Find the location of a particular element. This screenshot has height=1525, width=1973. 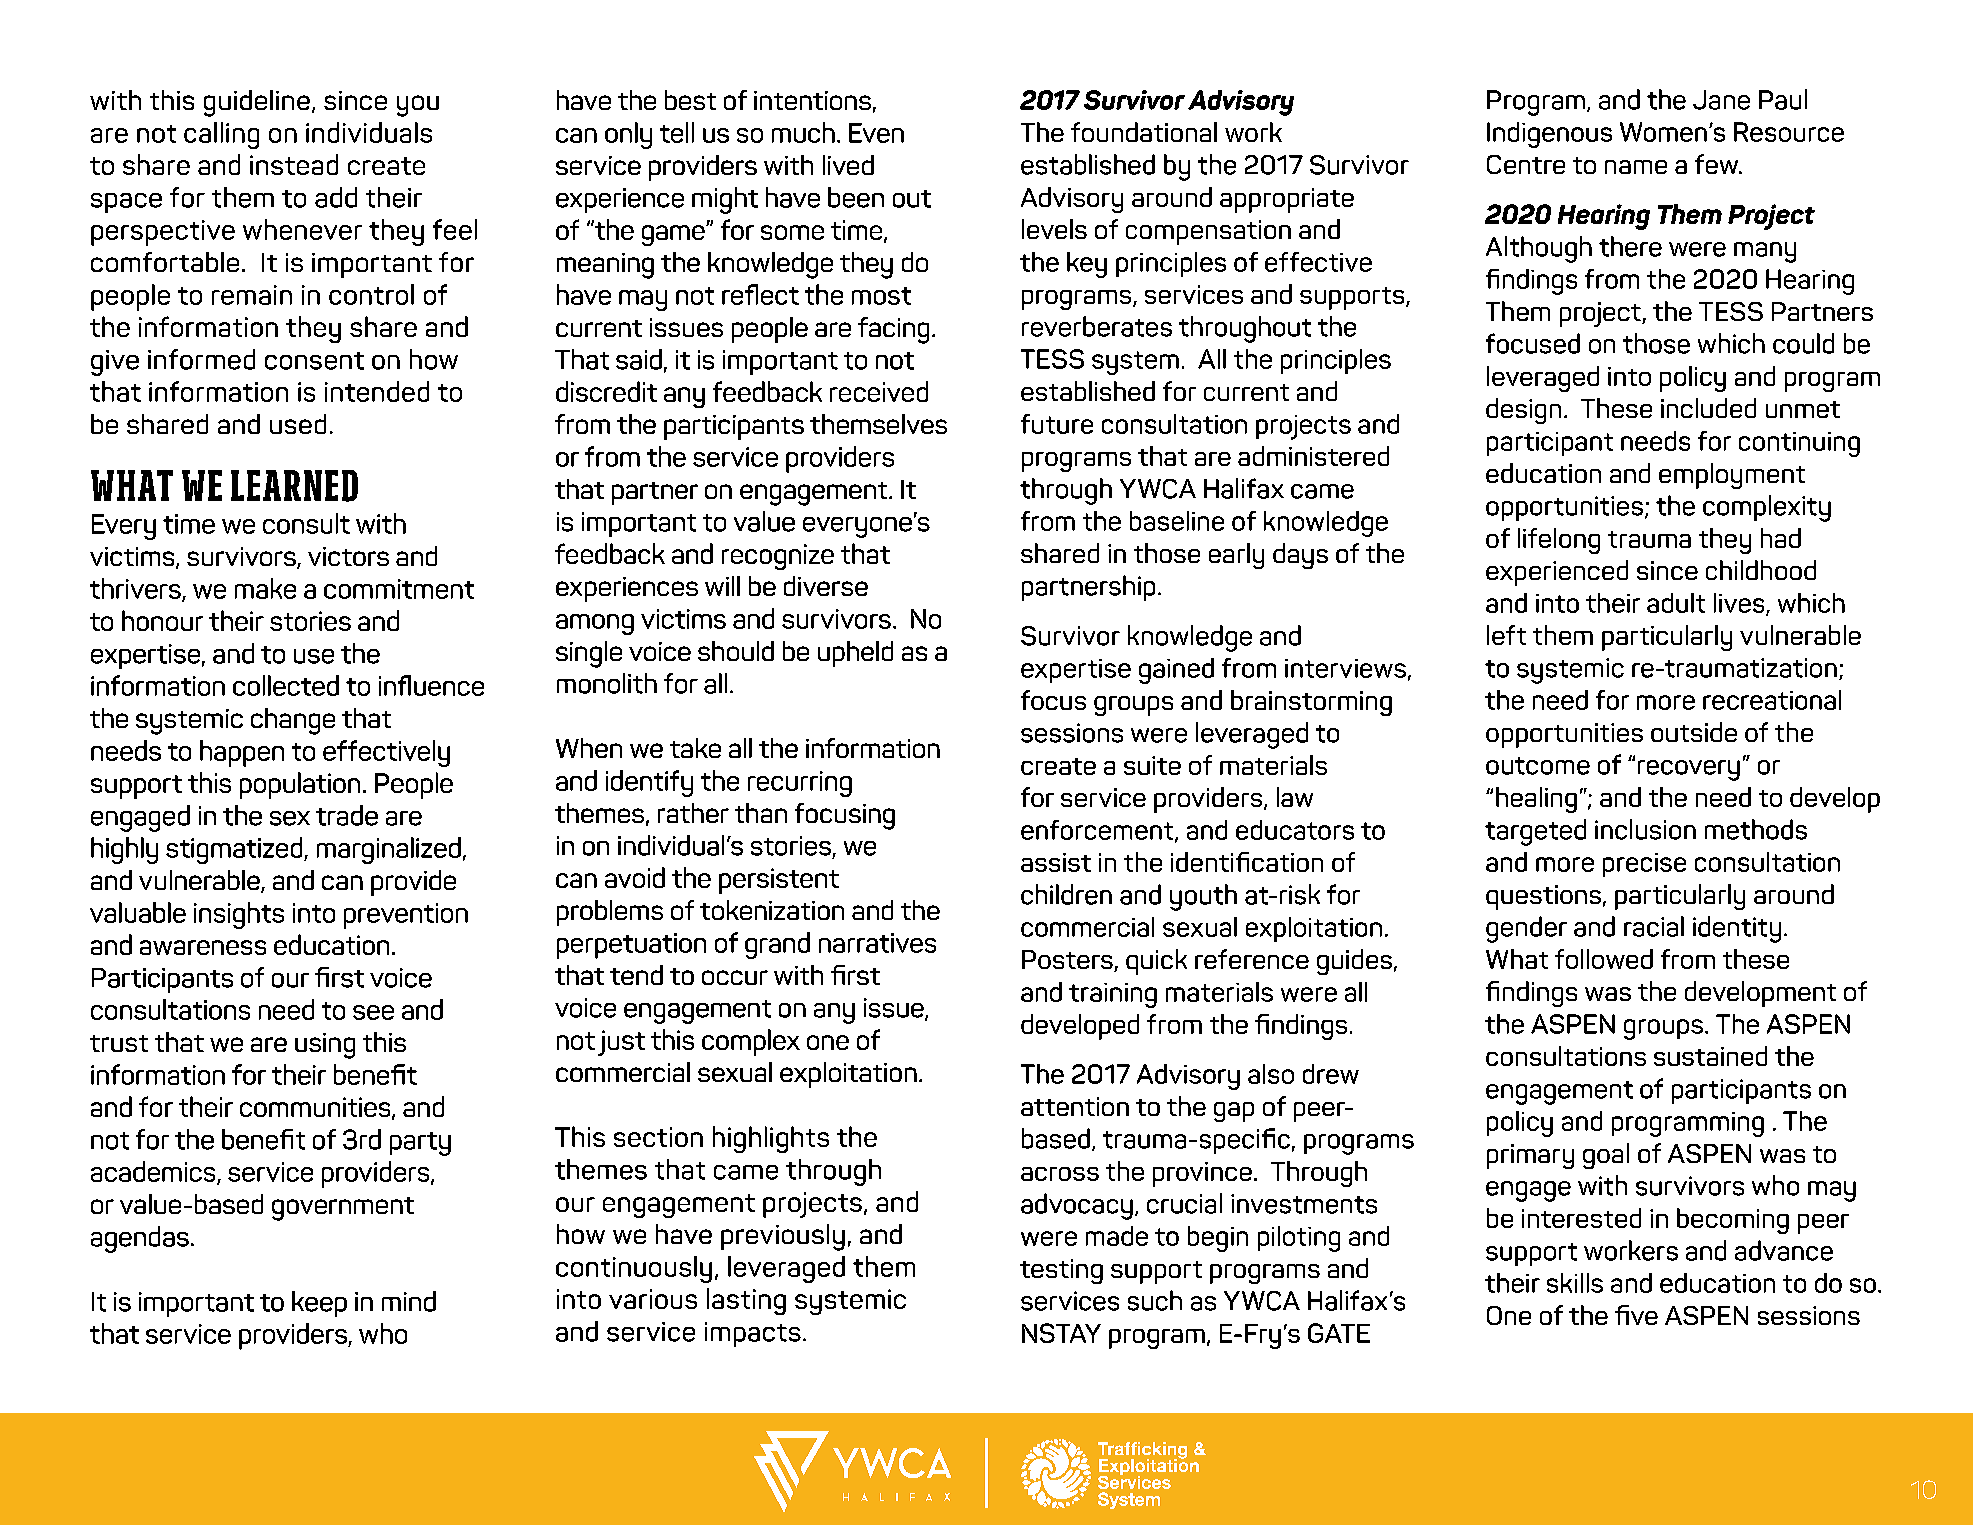

training is located at coordinates (1113, 995).
